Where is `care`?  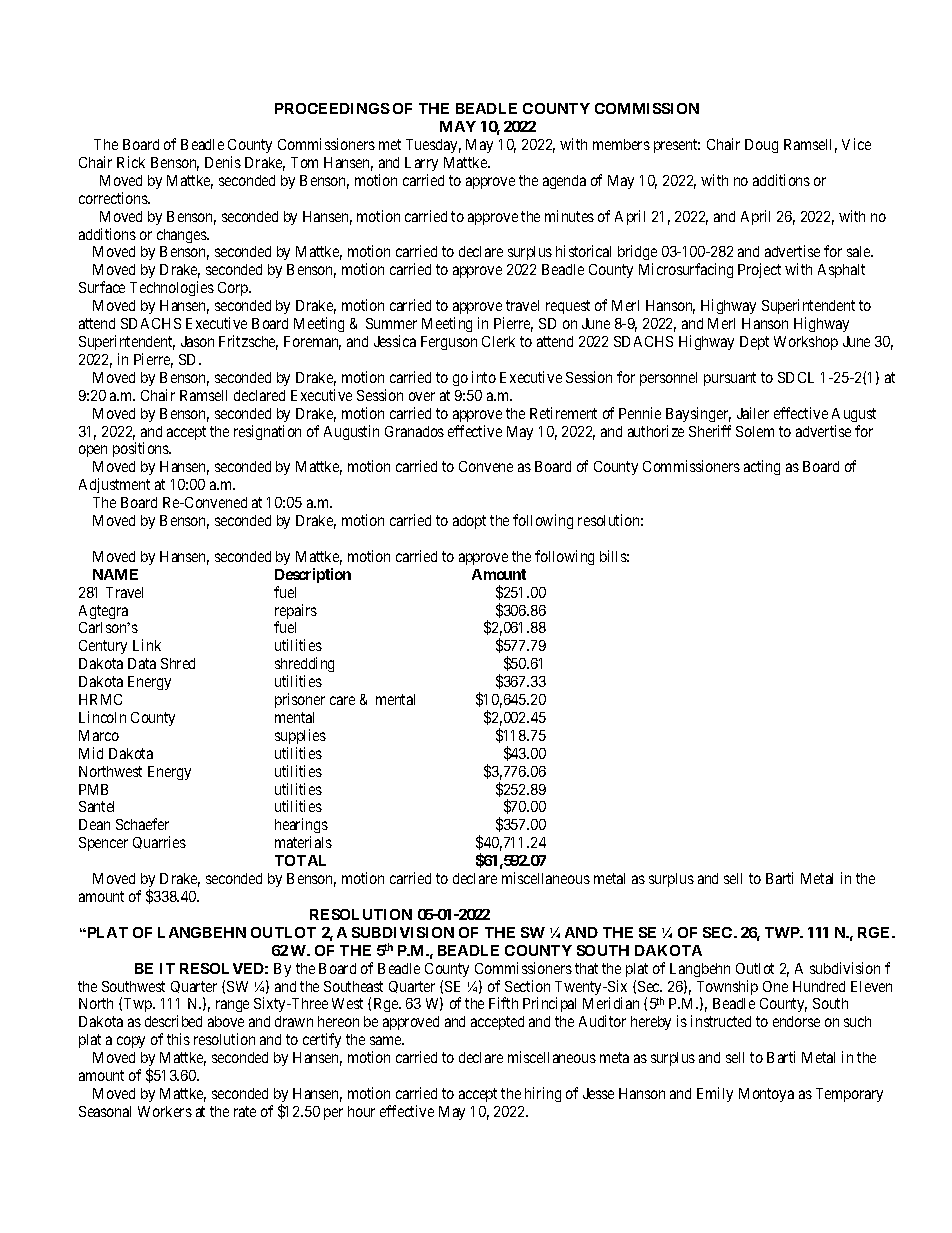 care is located at coordinates (342, 700).
